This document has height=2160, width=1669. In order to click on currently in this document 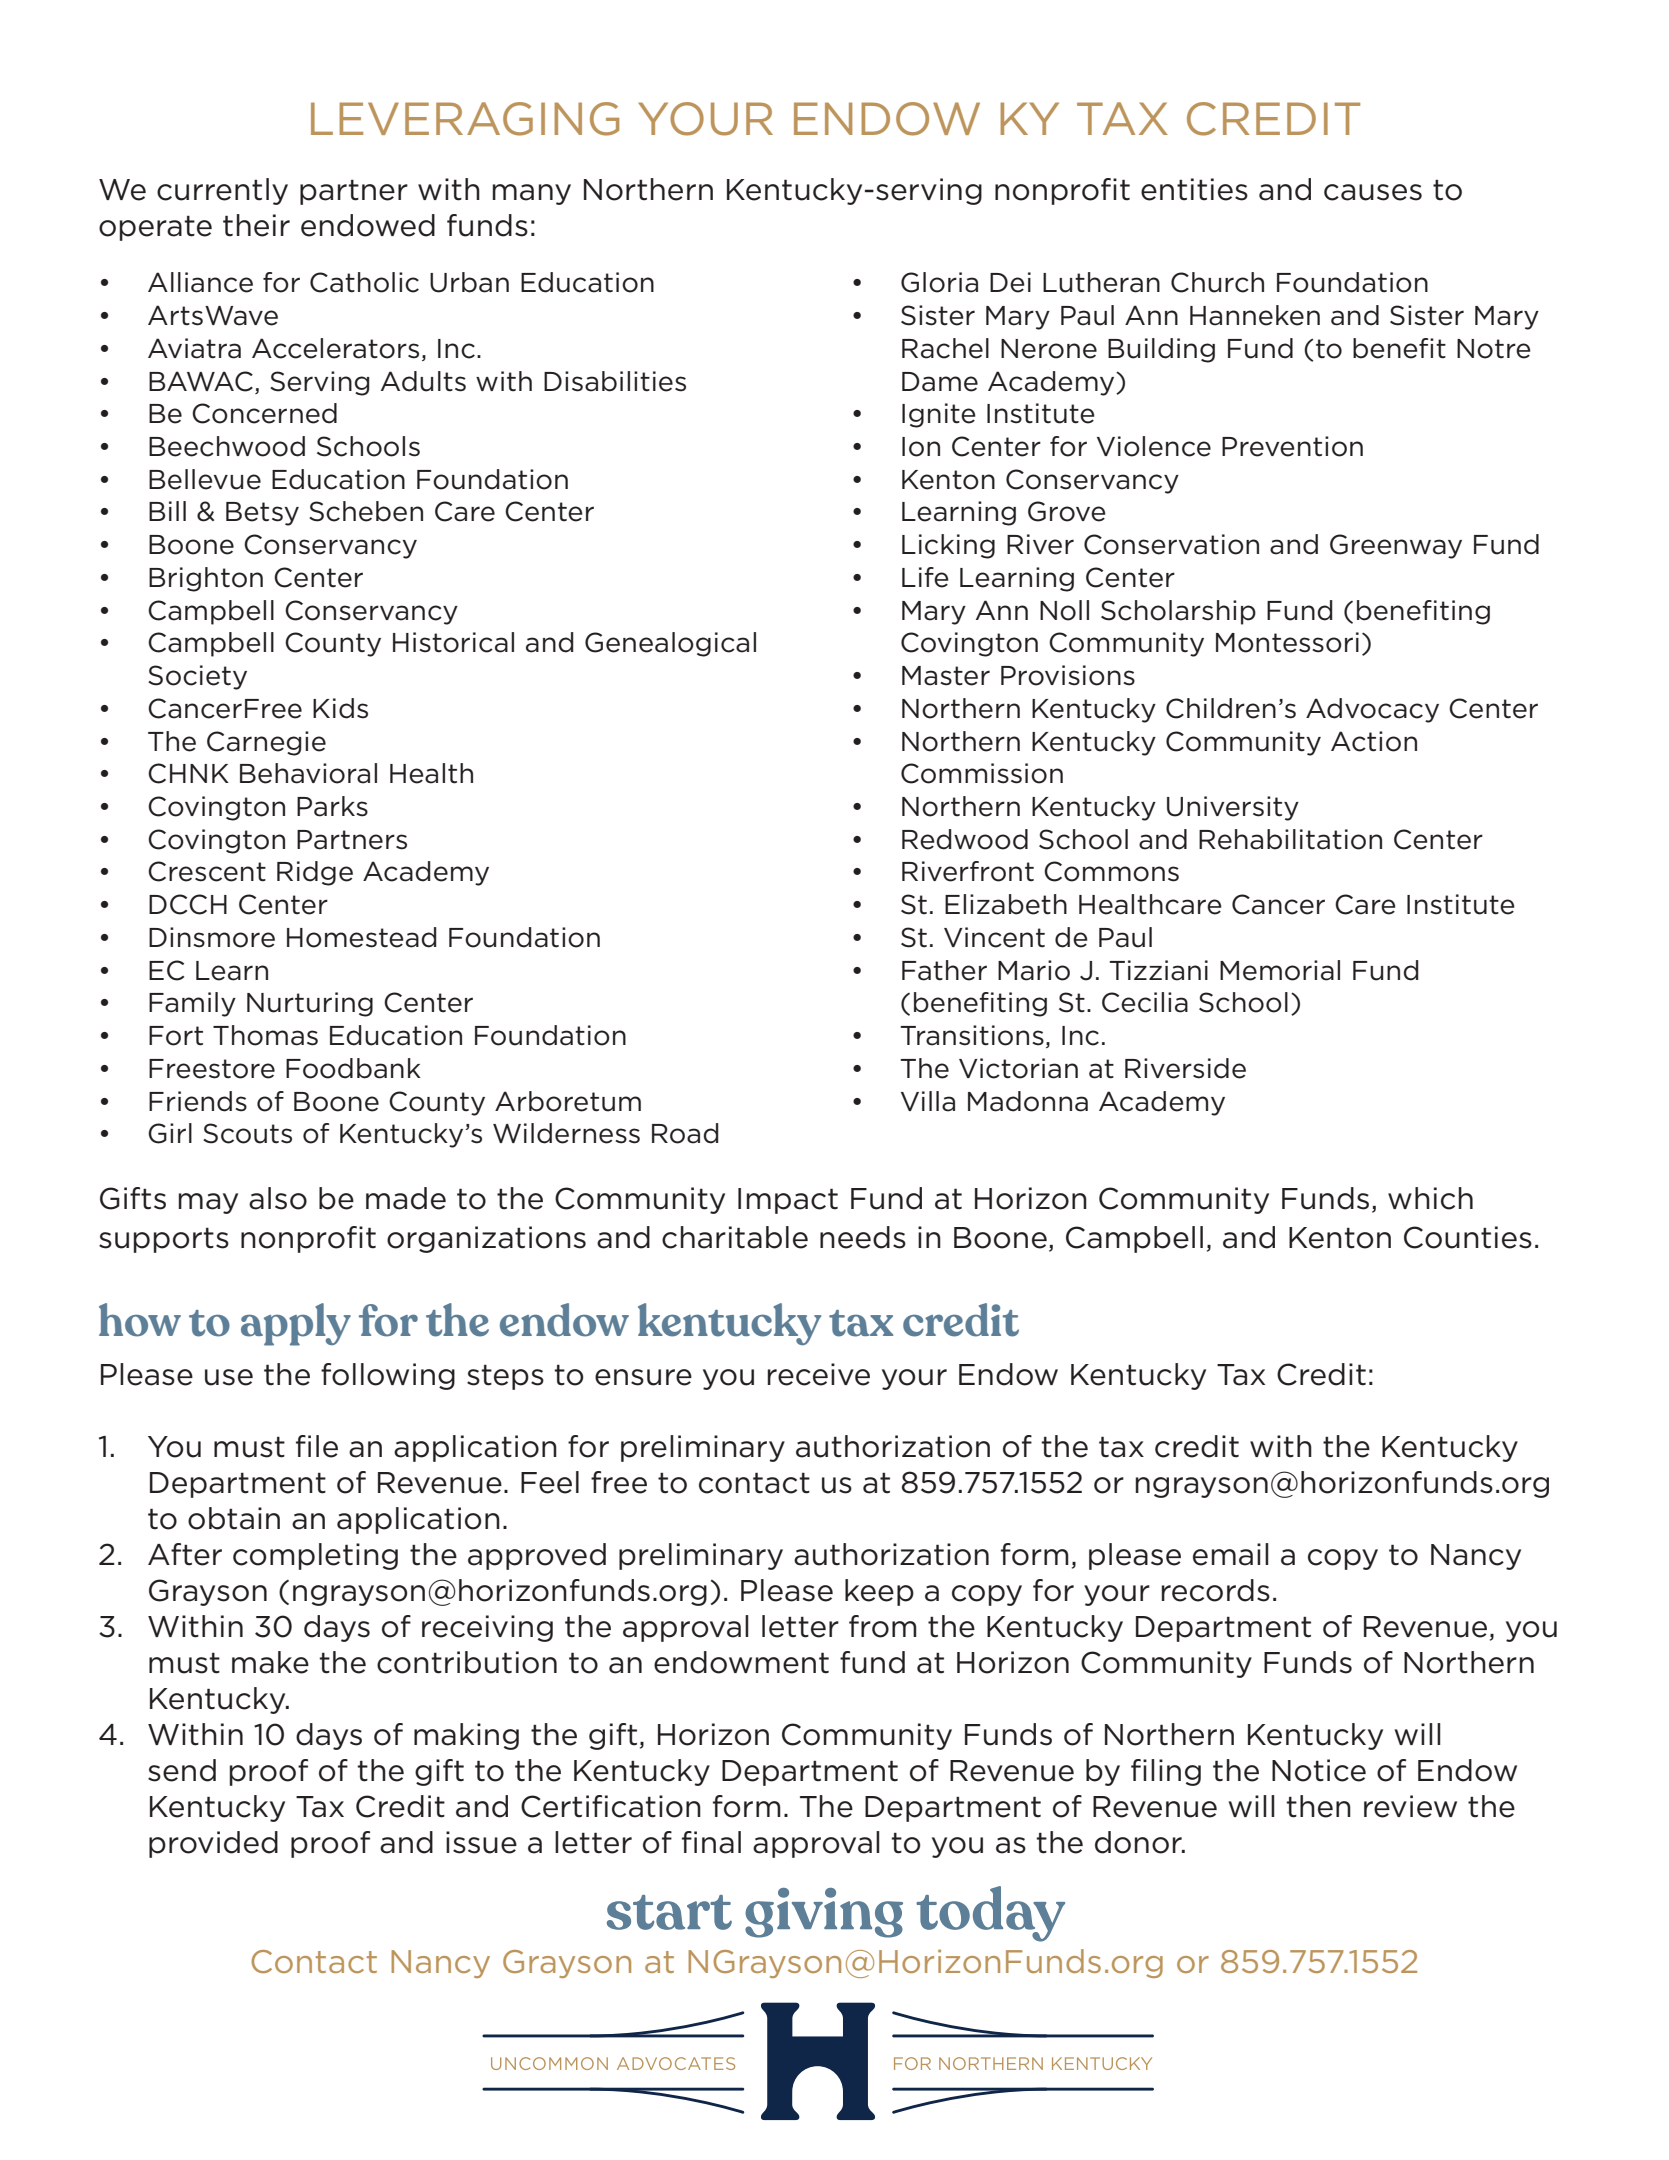, I will do `click(222, 191)`.
